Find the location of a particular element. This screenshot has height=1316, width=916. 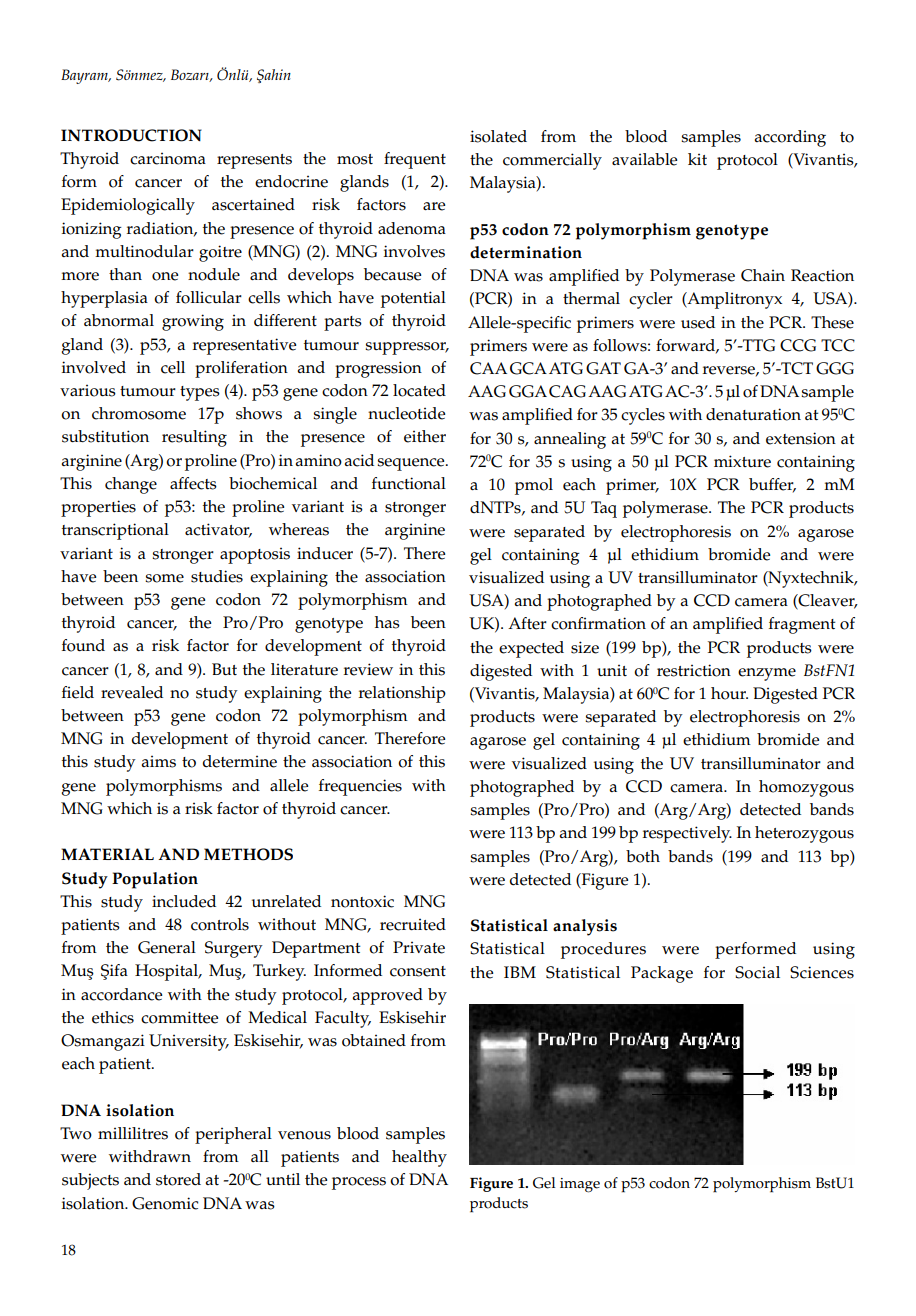

heterozygous is located at coordinates (804, 834).
